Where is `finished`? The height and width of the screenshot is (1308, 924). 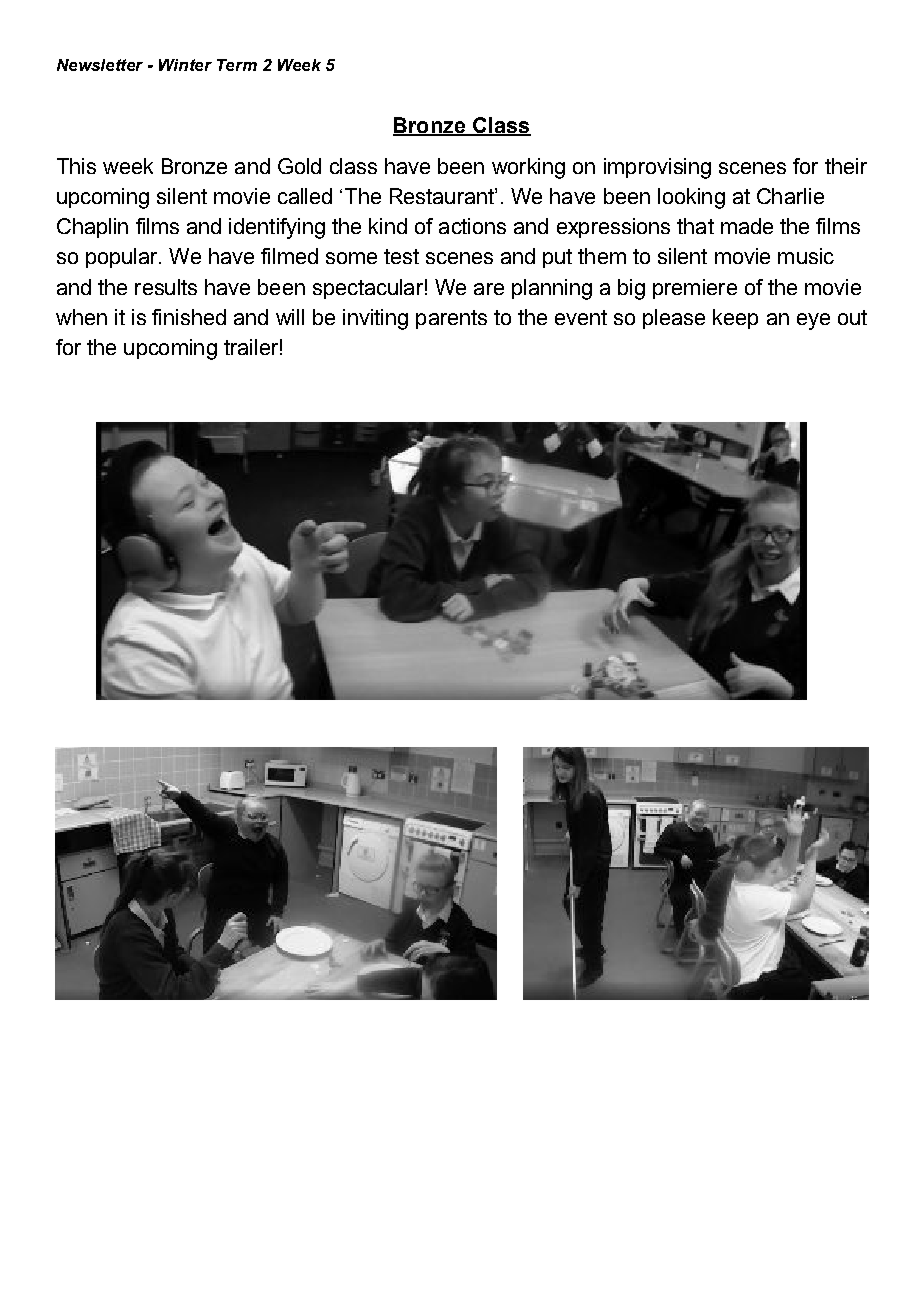
finished is located at coordinates (189, 317).
